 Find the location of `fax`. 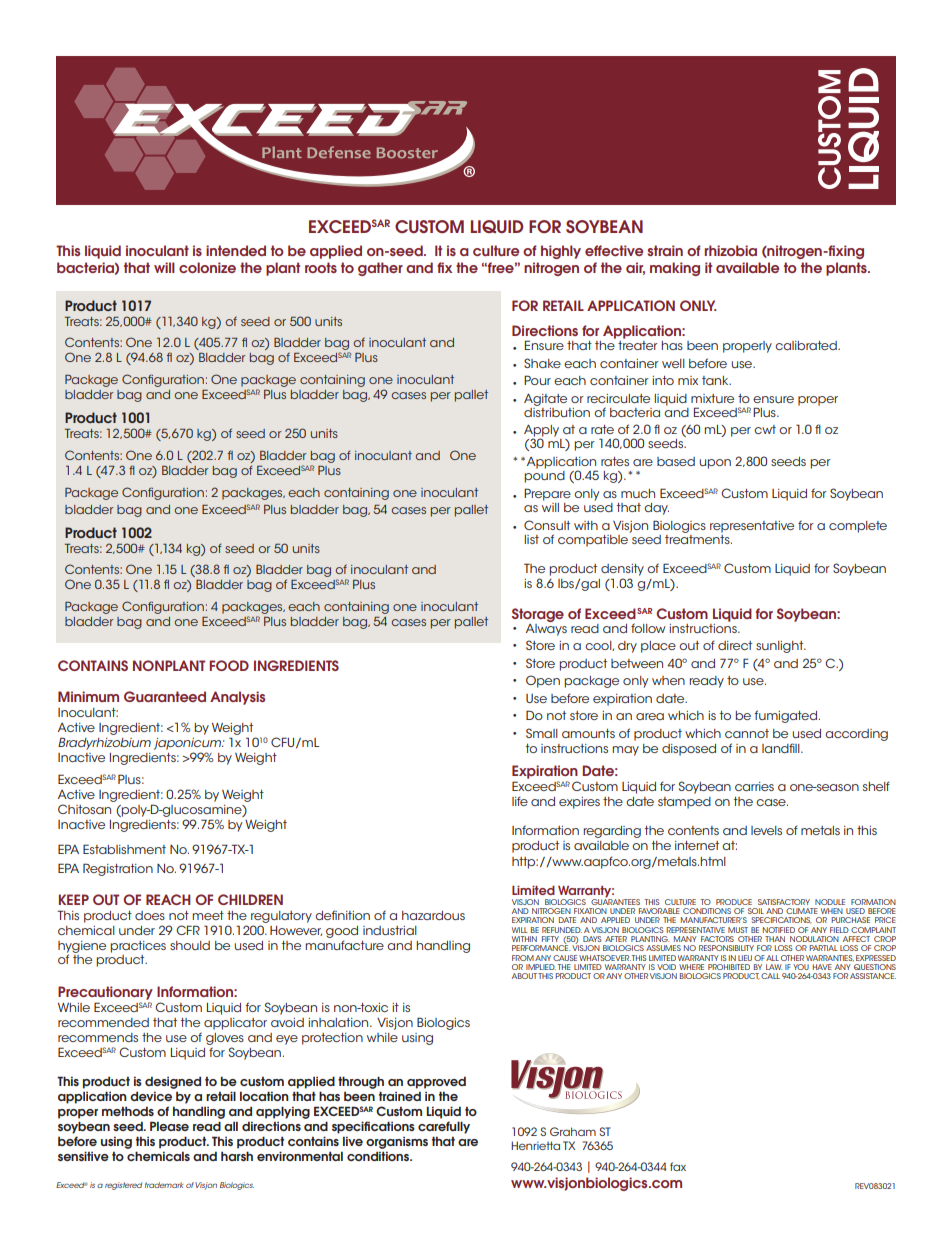

fax is located at coordinates (678, 1166).
